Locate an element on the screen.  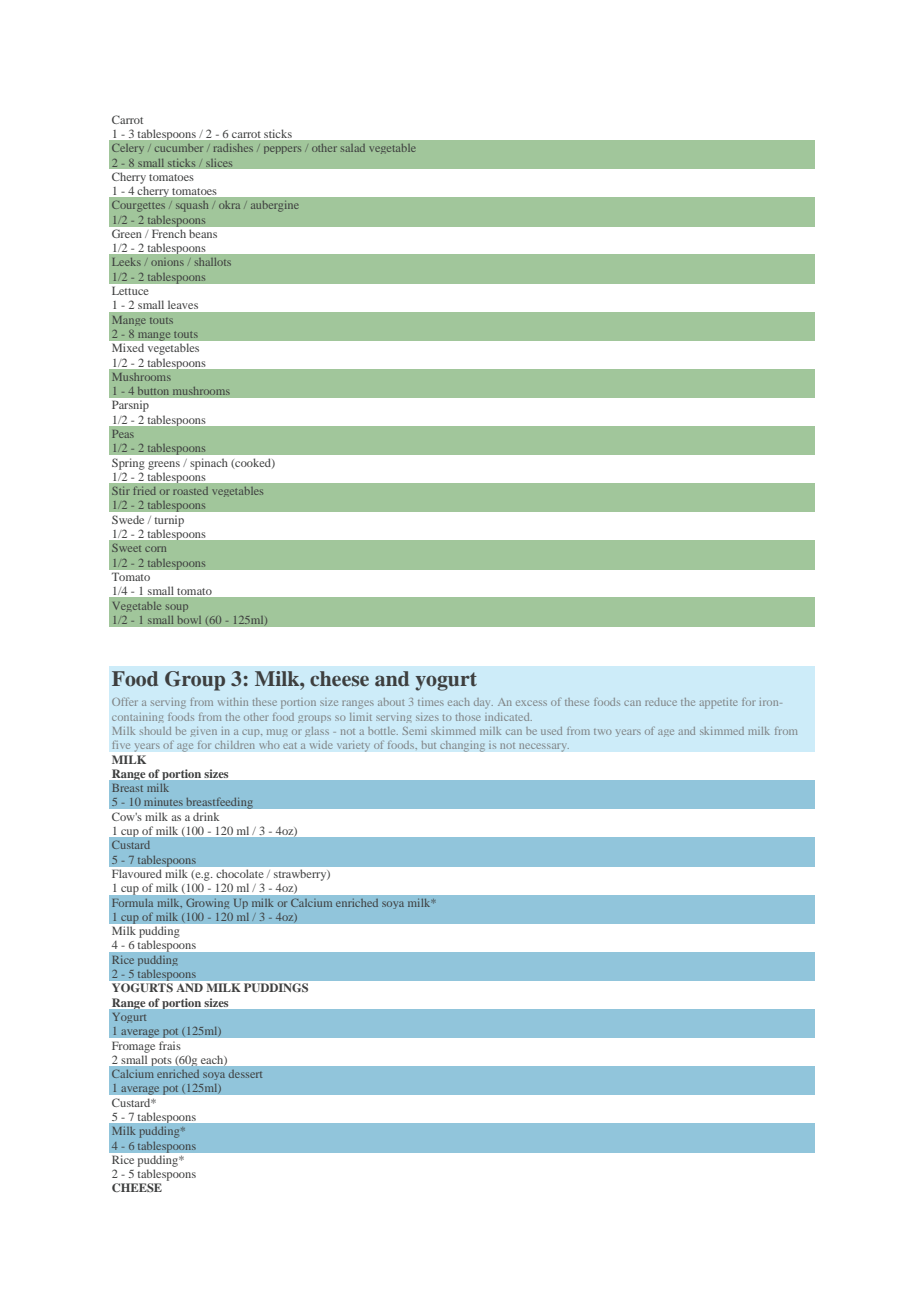
changing is located at coordinates (462, 746).
